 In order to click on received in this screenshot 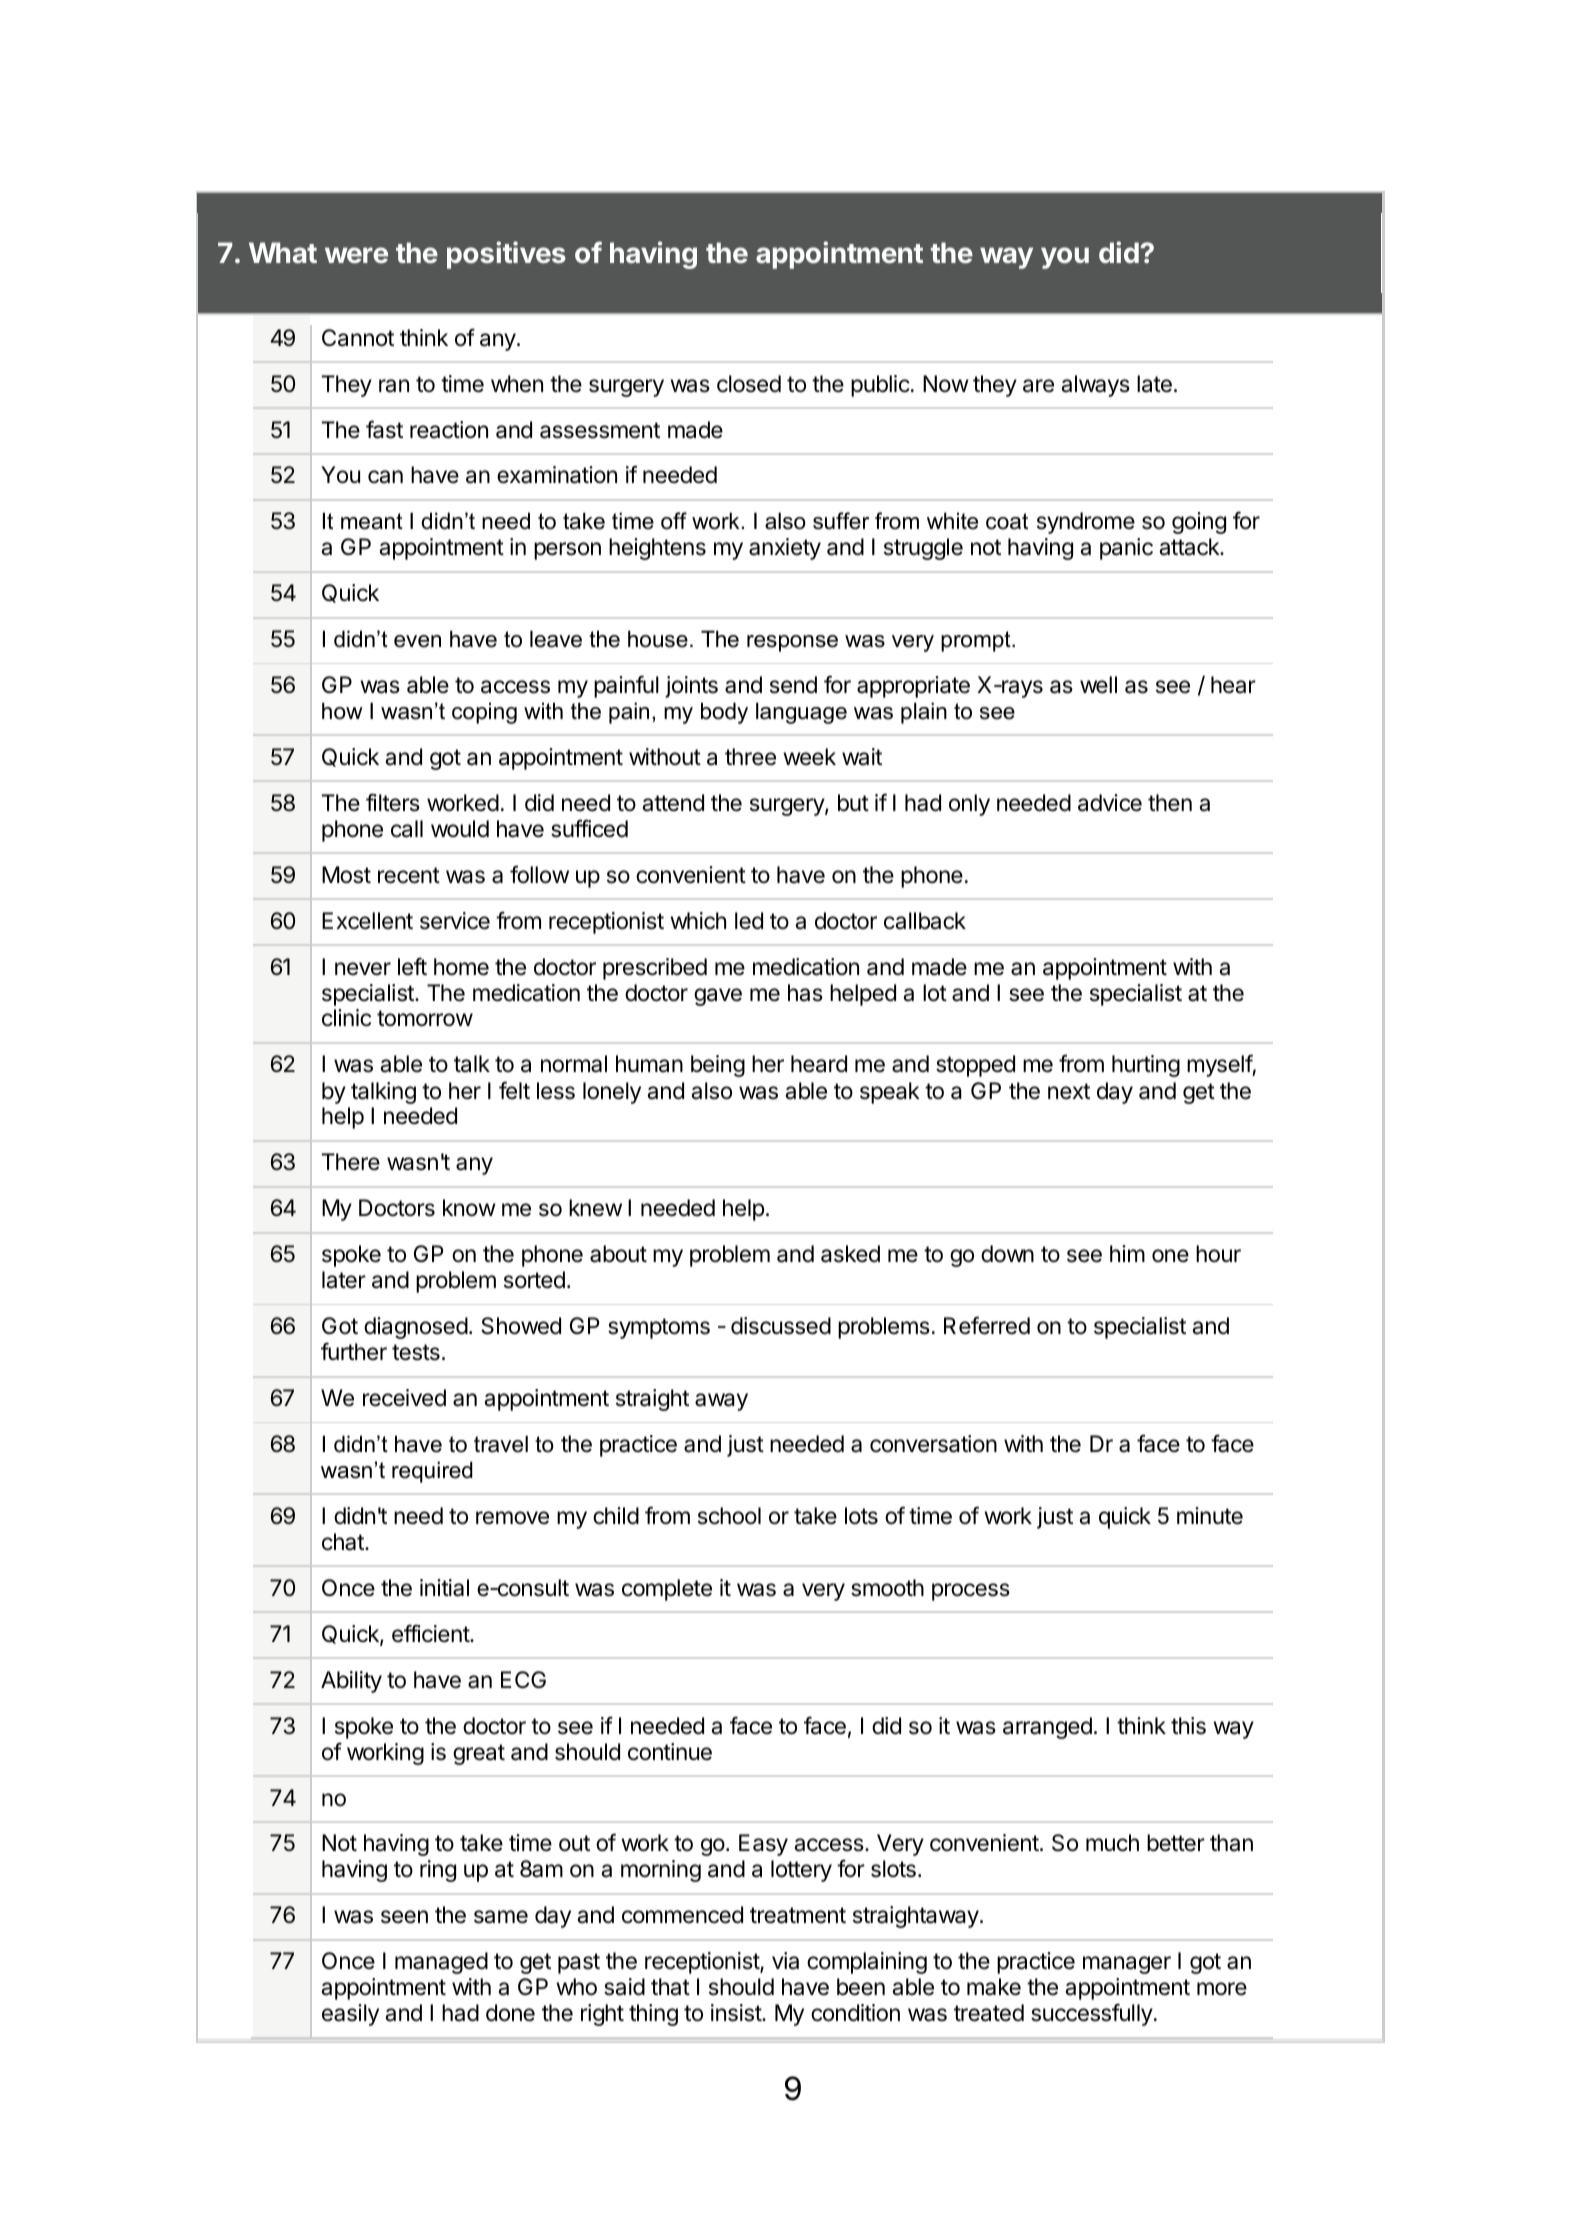, I will do `click(404, 1398)`.
